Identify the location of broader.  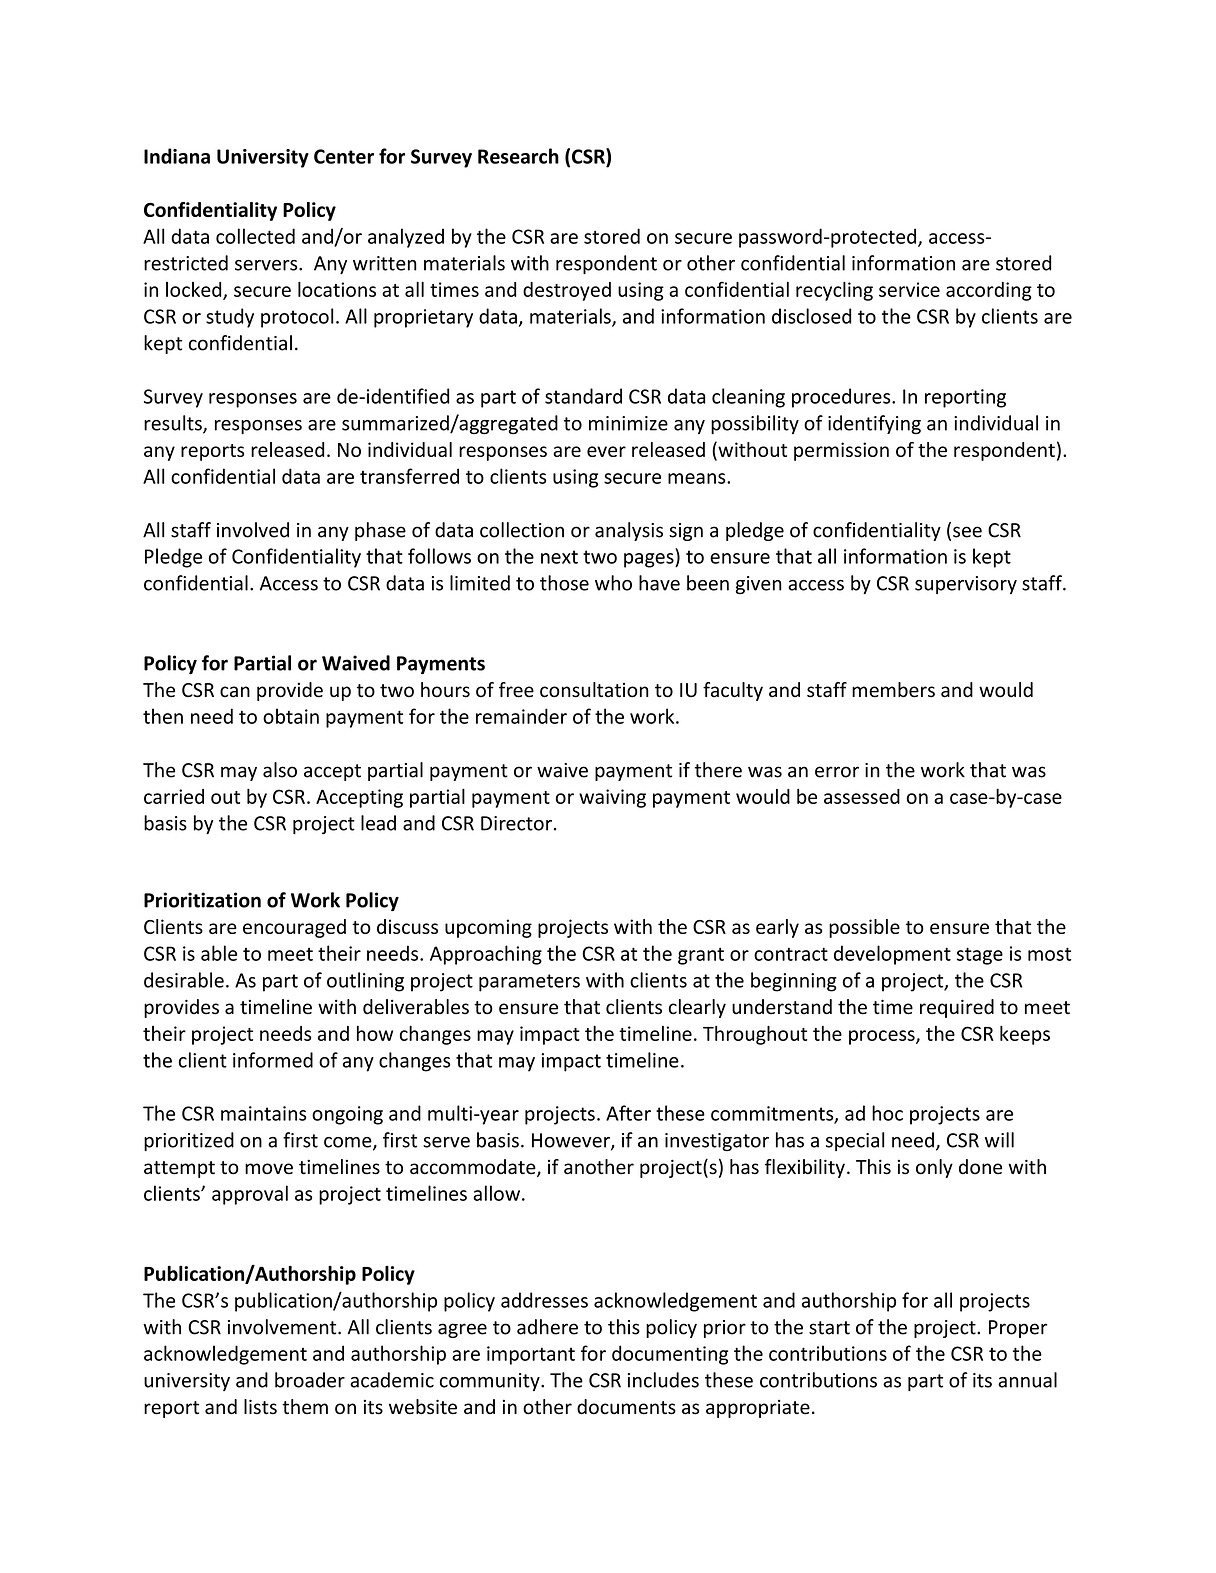
(310, 1380).
